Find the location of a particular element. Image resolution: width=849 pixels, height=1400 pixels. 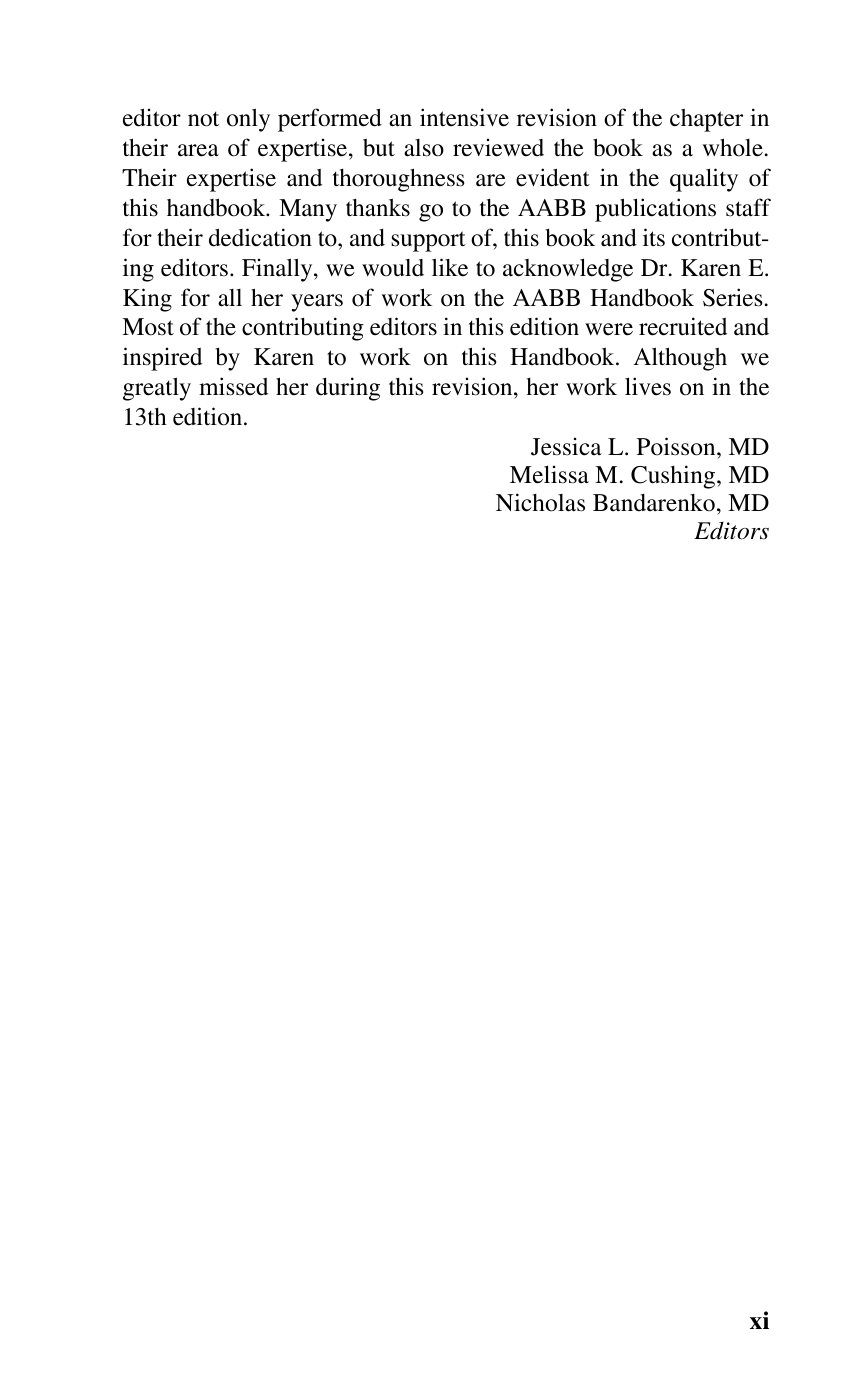

not is located at coordinates (203, 119).
